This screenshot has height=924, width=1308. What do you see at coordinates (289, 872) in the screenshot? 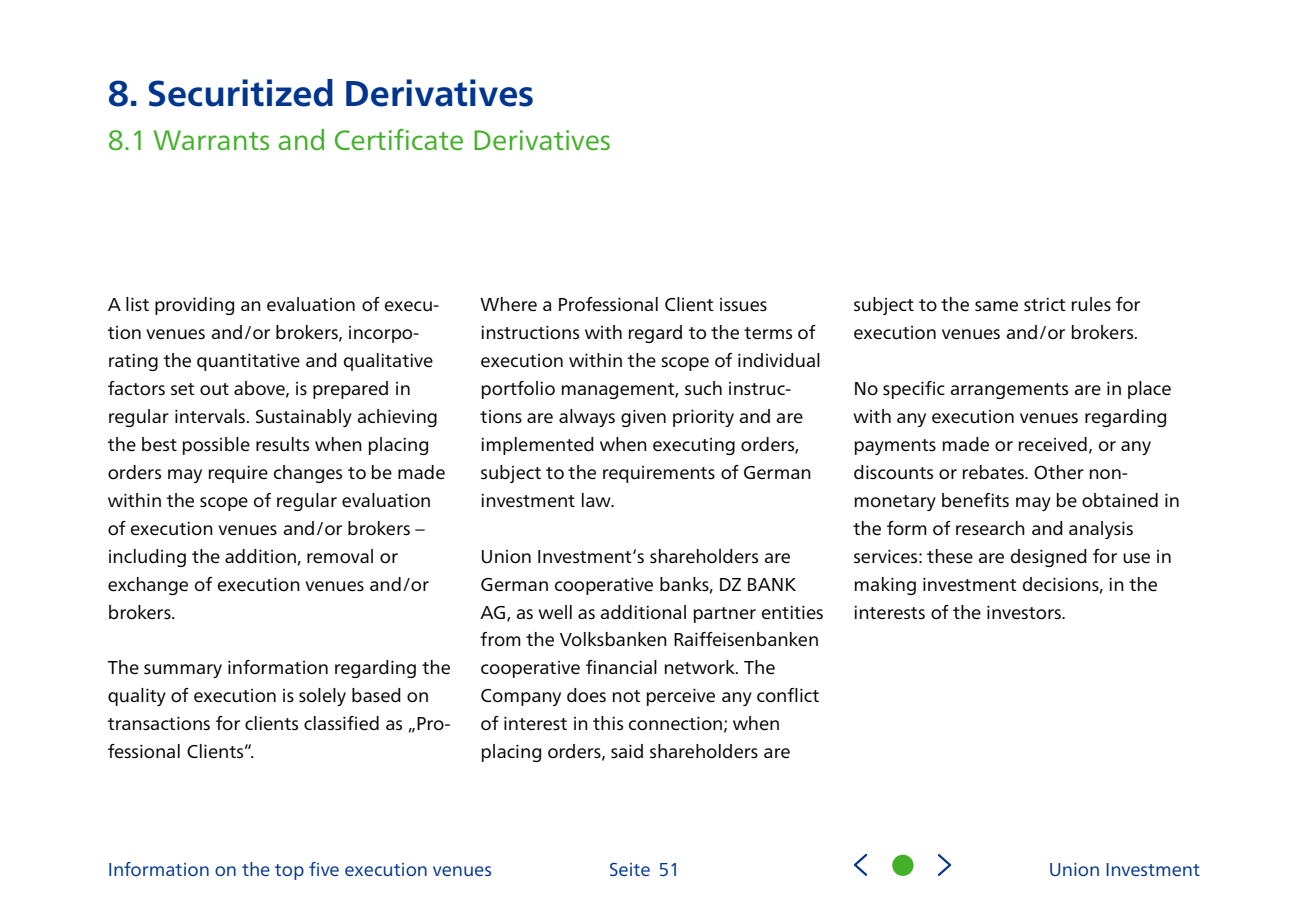
I see `top` at bounding box center [289, 872].
